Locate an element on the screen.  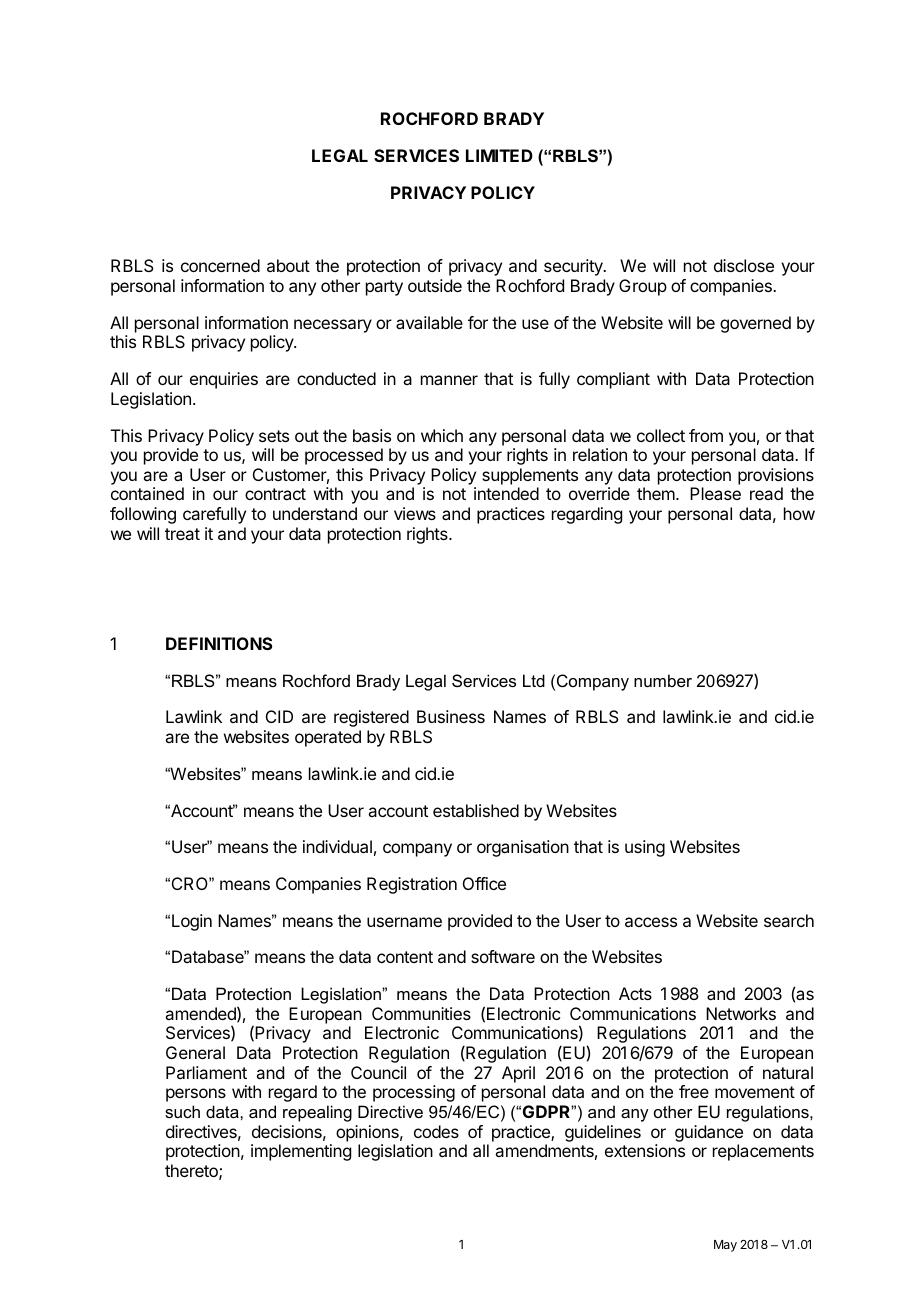
concerned is located at coordinates (220, 265).
